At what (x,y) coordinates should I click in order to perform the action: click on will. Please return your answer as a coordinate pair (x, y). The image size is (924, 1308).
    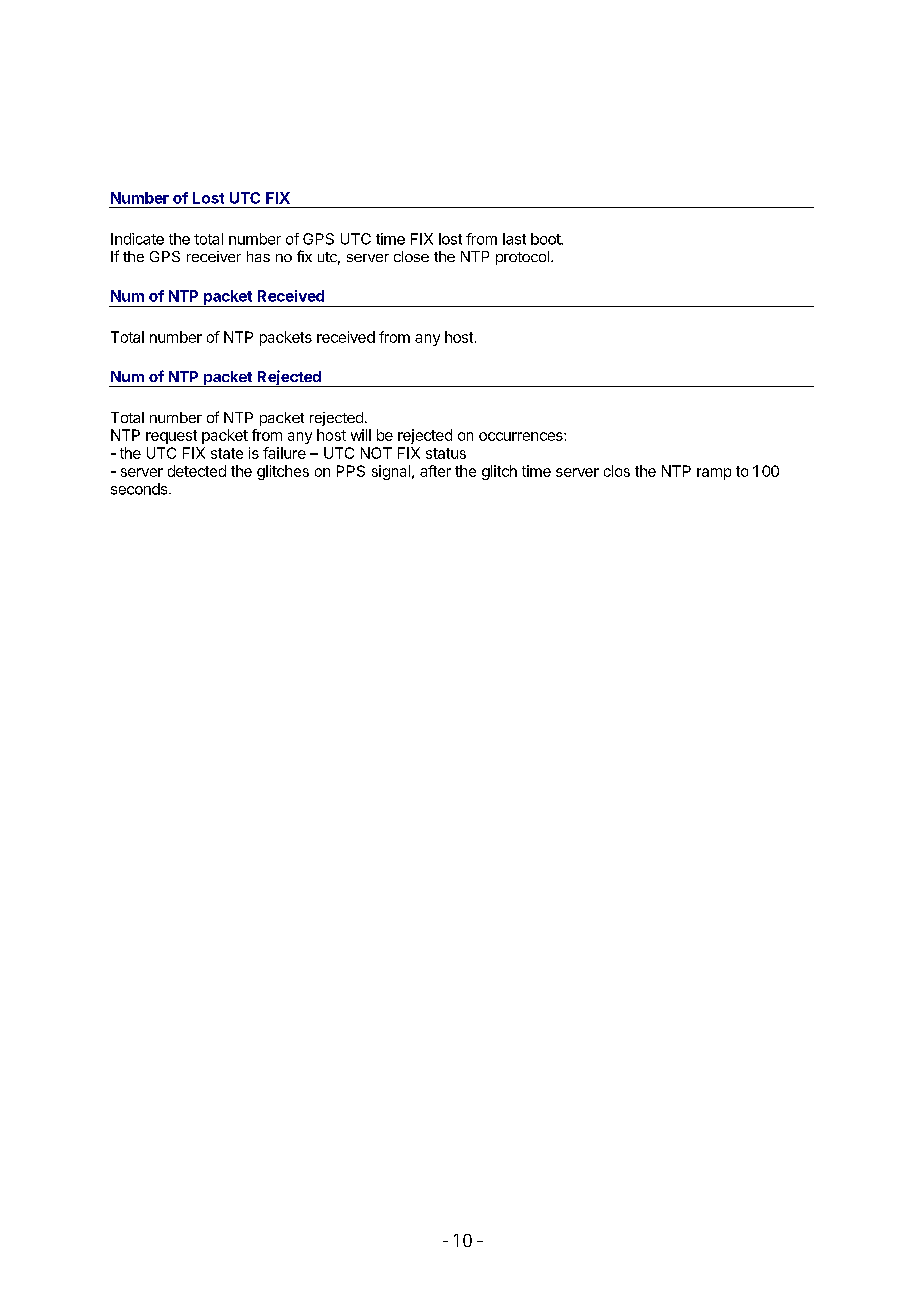
    Looking at the image, I should click on (361, 435).
